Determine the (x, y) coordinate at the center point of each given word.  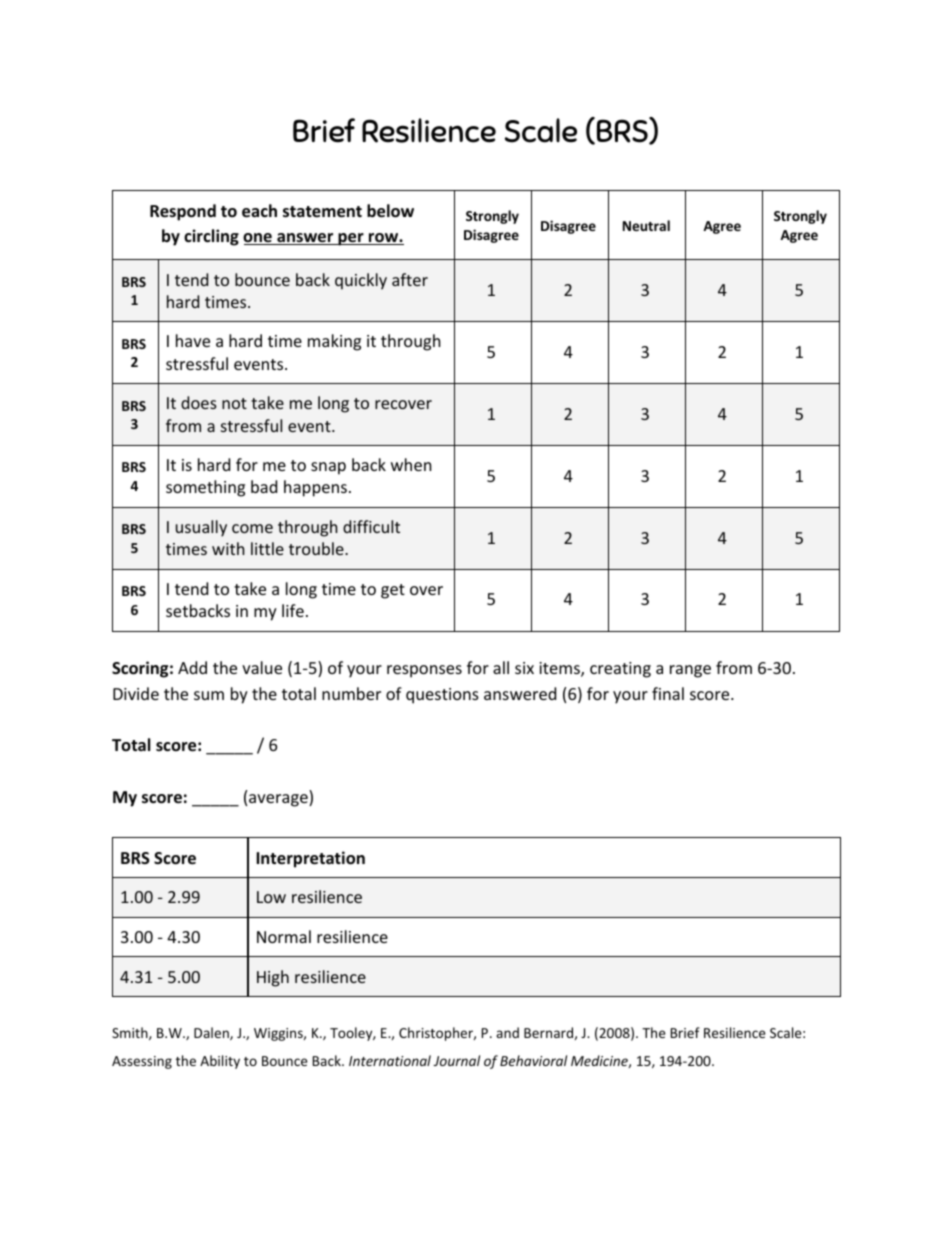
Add (192, 667)
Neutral (646, 225)
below (390, 211)
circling (211, 237)
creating (620, 670)
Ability (220, 1062)
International (390, 1060)
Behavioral (533, 1060)
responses (424, 671)
